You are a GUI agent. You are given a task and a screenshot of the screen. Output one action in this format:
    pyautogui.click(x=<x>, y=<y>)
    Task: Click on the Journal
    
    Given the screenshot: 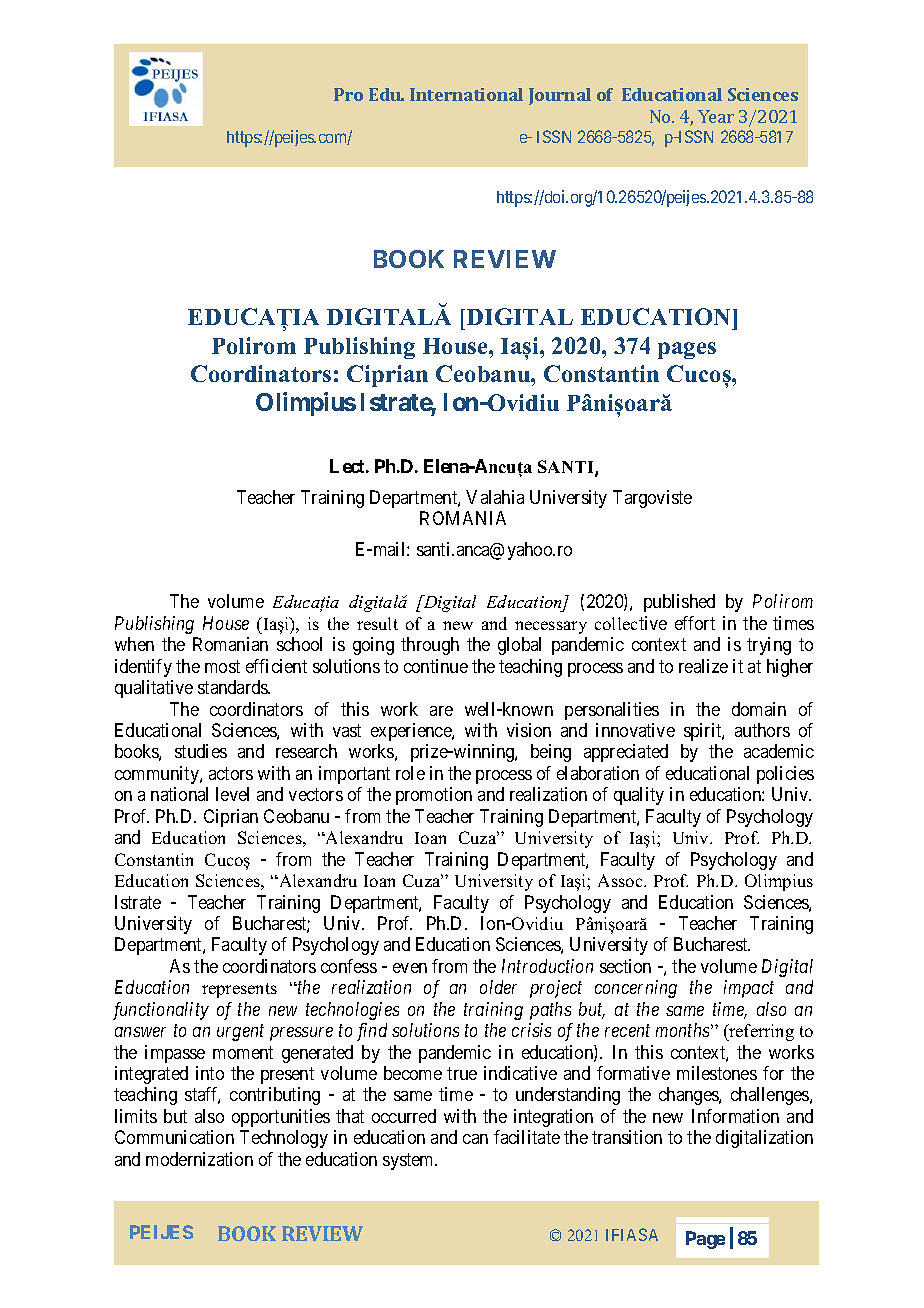 What is the action you would take?
    pyautogui.click(x=560, y=96)
